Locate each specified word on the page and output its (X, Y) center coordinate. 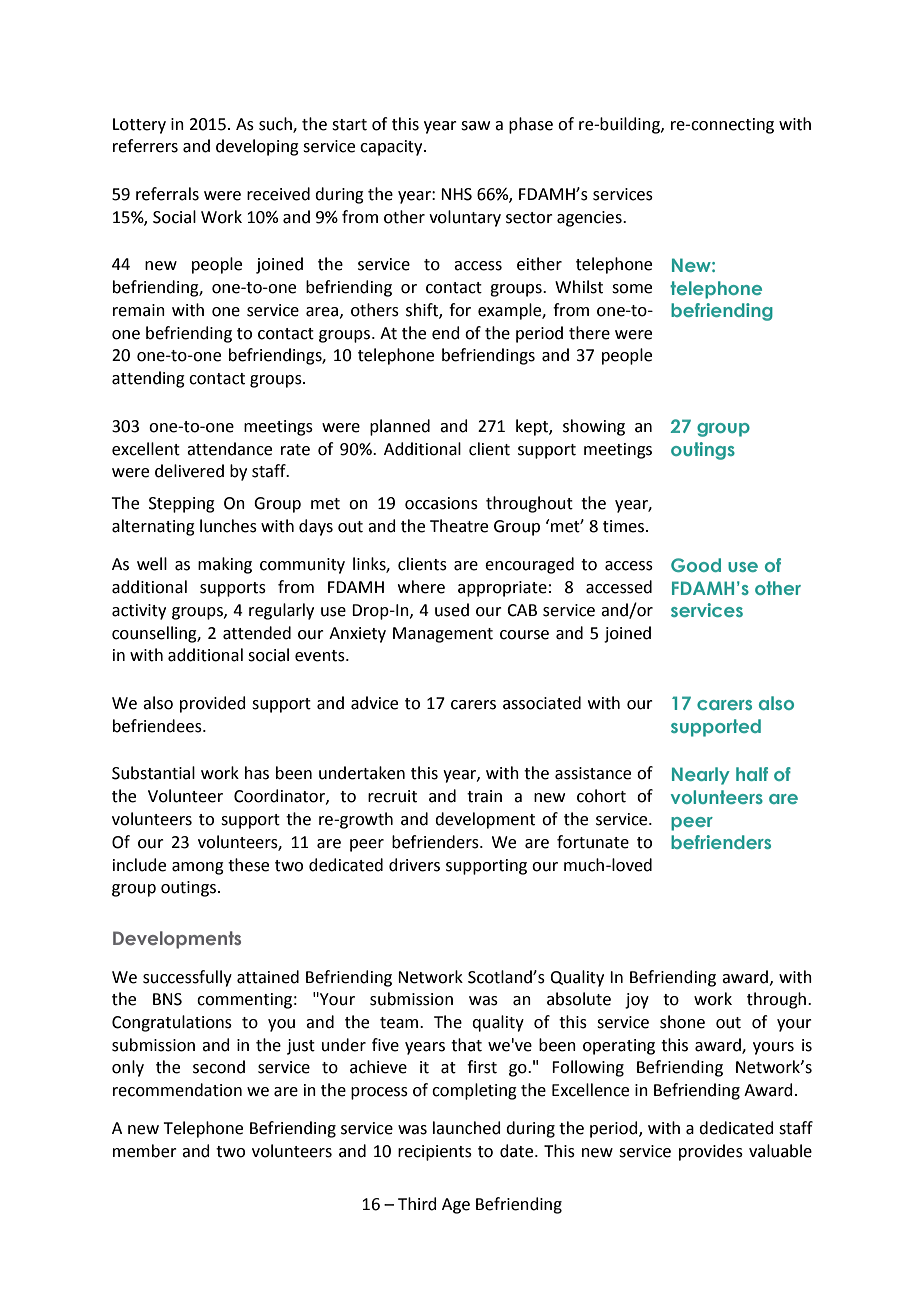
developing (257, 147)
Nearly (701, 776)
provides (711, 1152)
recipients (435, 1153)
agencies (590, 219)
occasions (441, 503)
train (484, 796)
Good (696, 565)
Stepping (182, 505)
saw (475, 126)
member (145, 1151)
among (198, 868)
